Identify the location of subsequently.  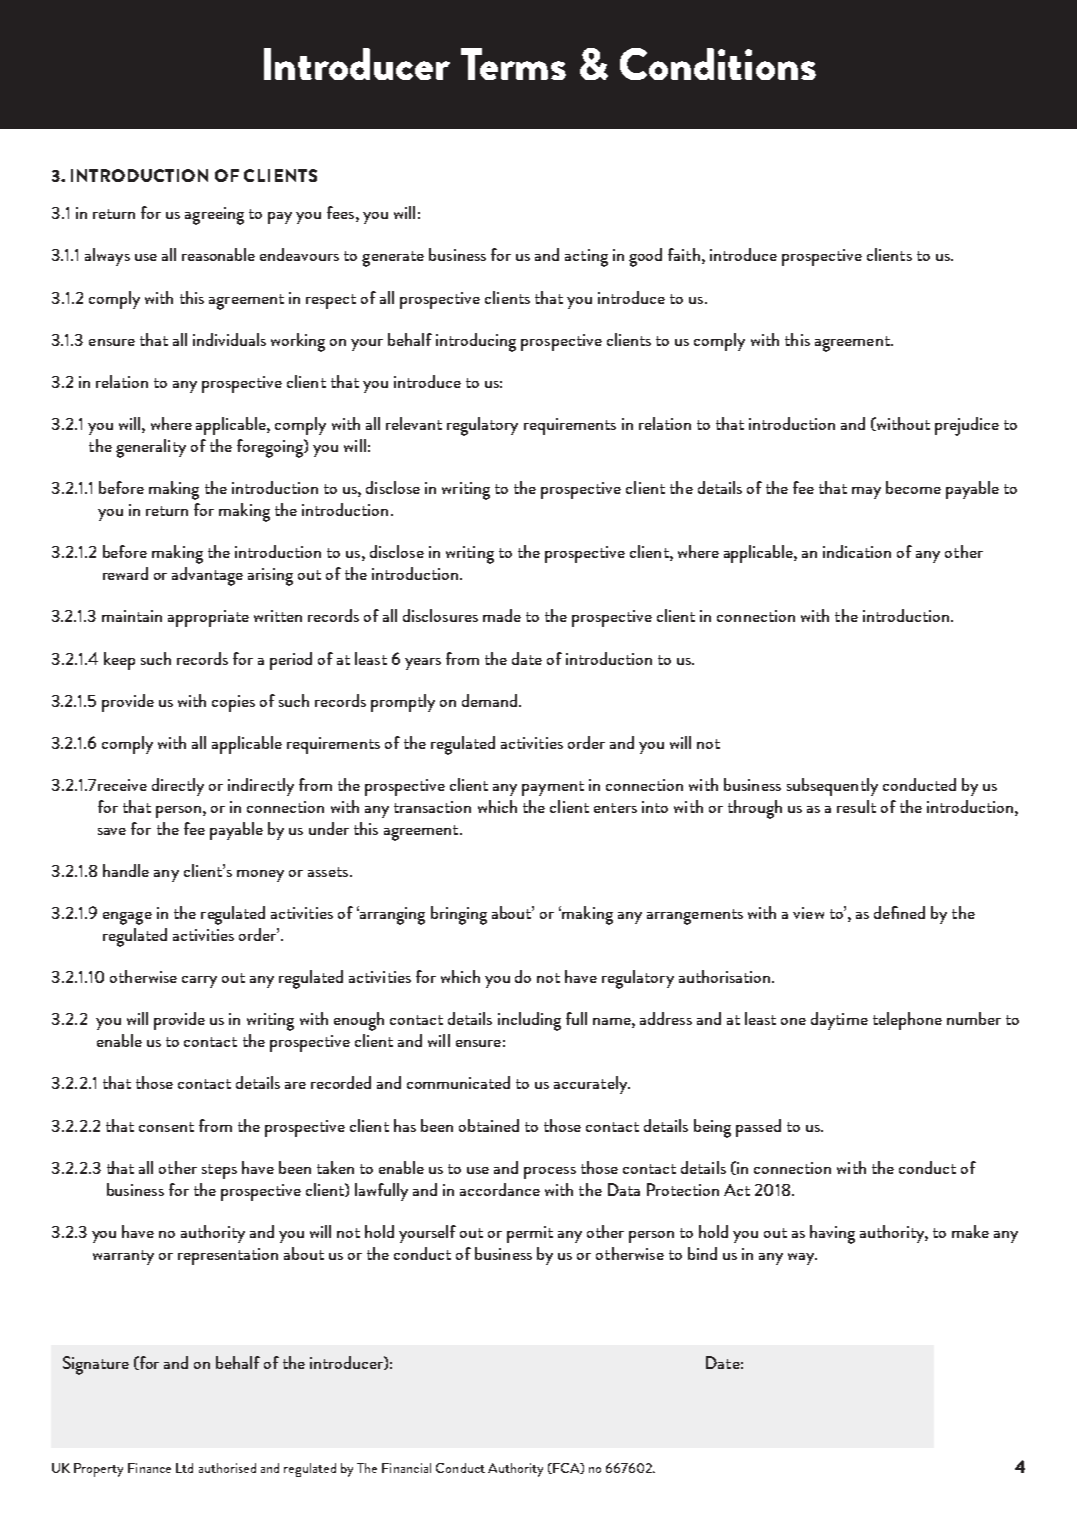
(832, 787).
